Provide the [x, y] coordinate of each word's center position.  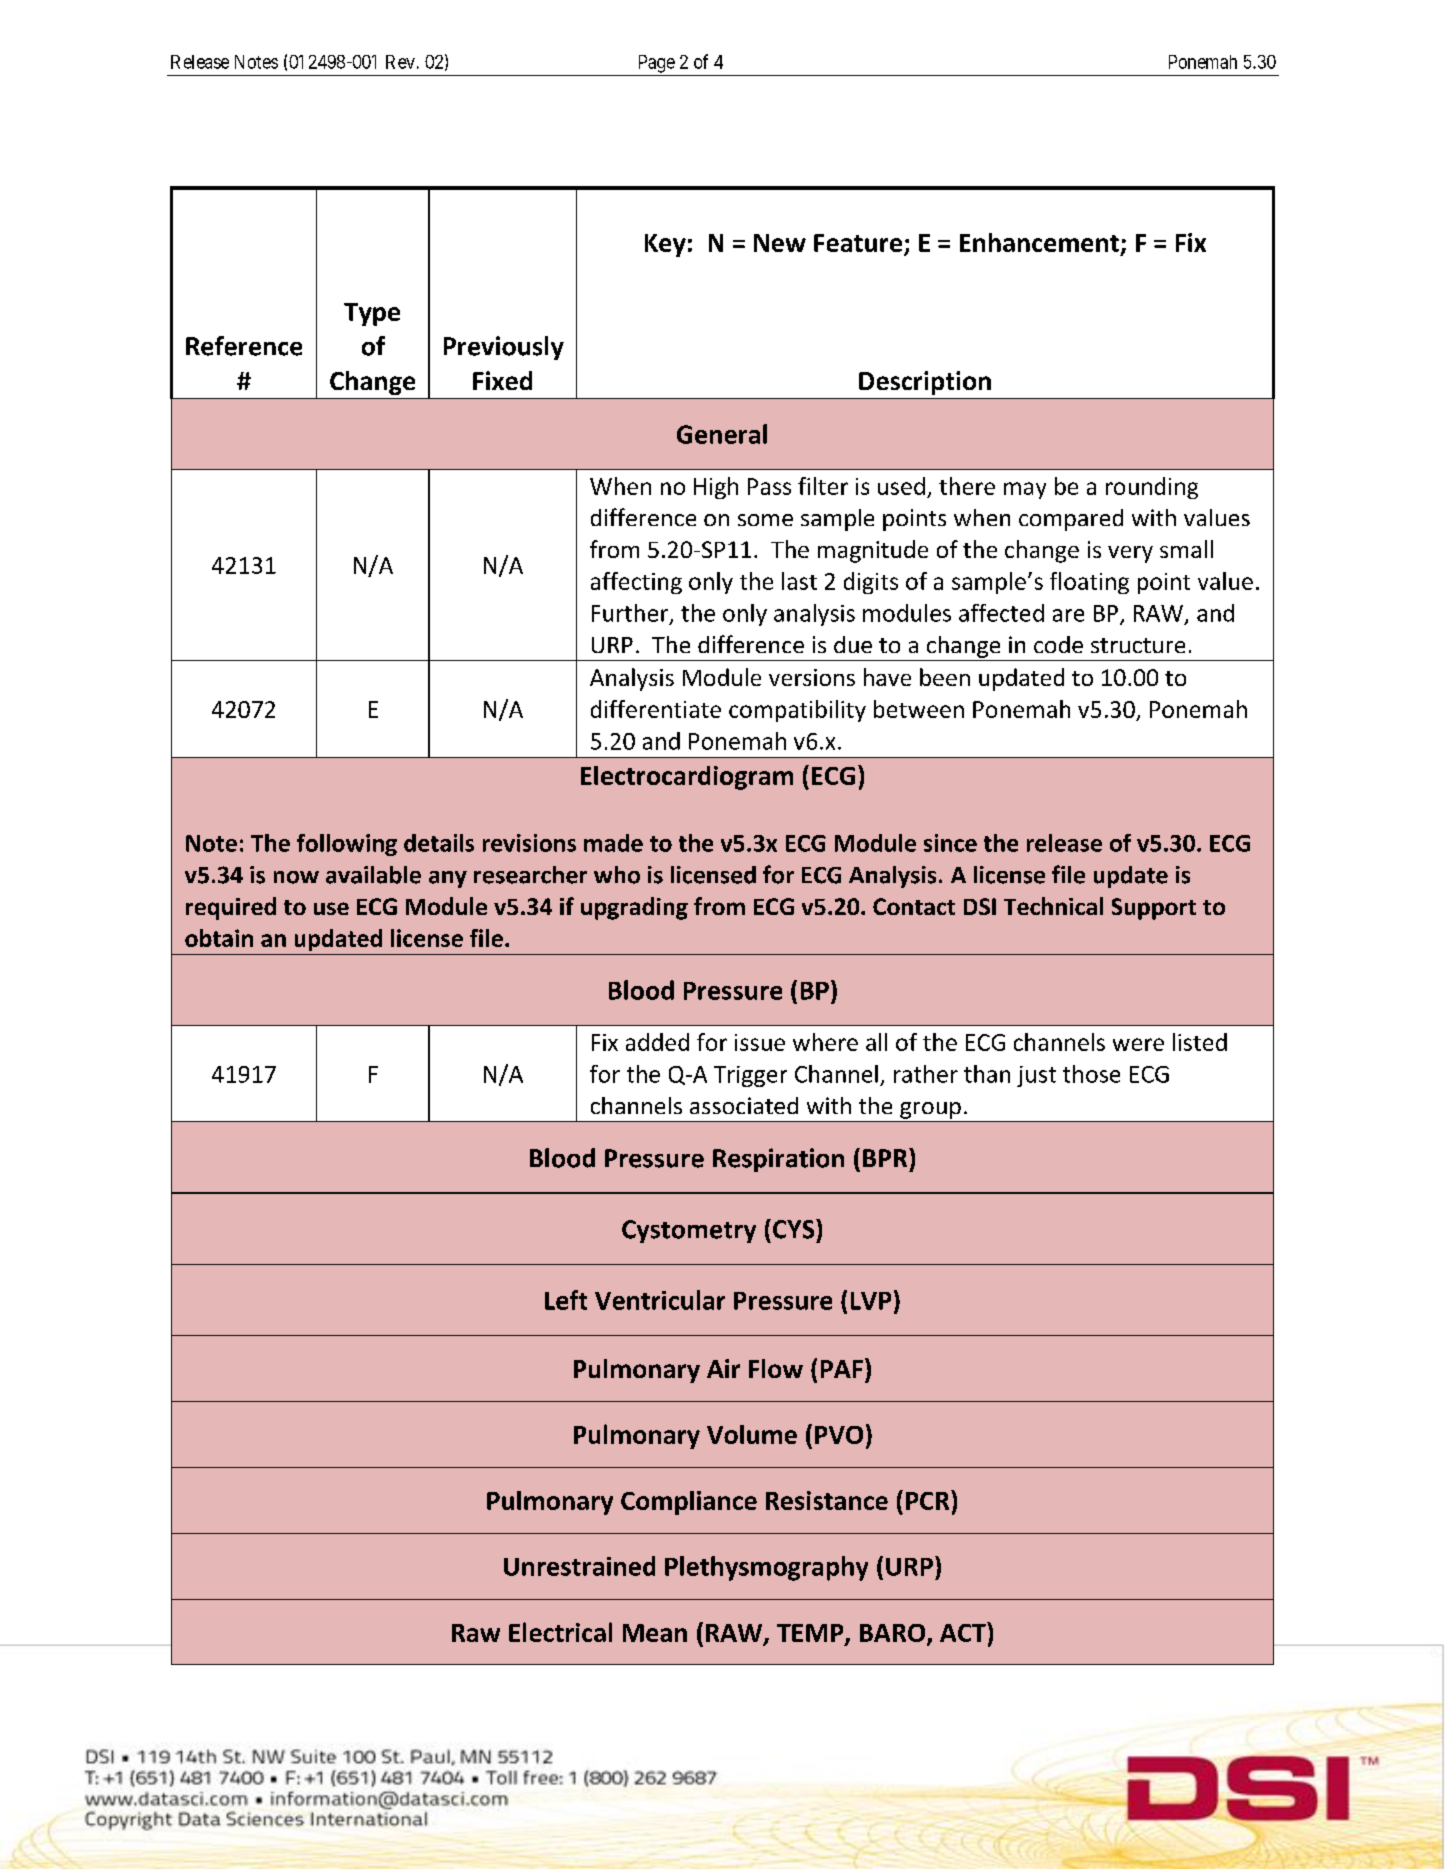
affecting [636, 583]
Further [631, 614]
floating [1089, 583]
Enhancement [1039, 242]
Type [372, 314]
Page [657, 64]
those [1091, 1074]
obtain [219, 938]
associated [744, 1105]
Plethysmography [766, 1568]
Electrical [560, 1632]
